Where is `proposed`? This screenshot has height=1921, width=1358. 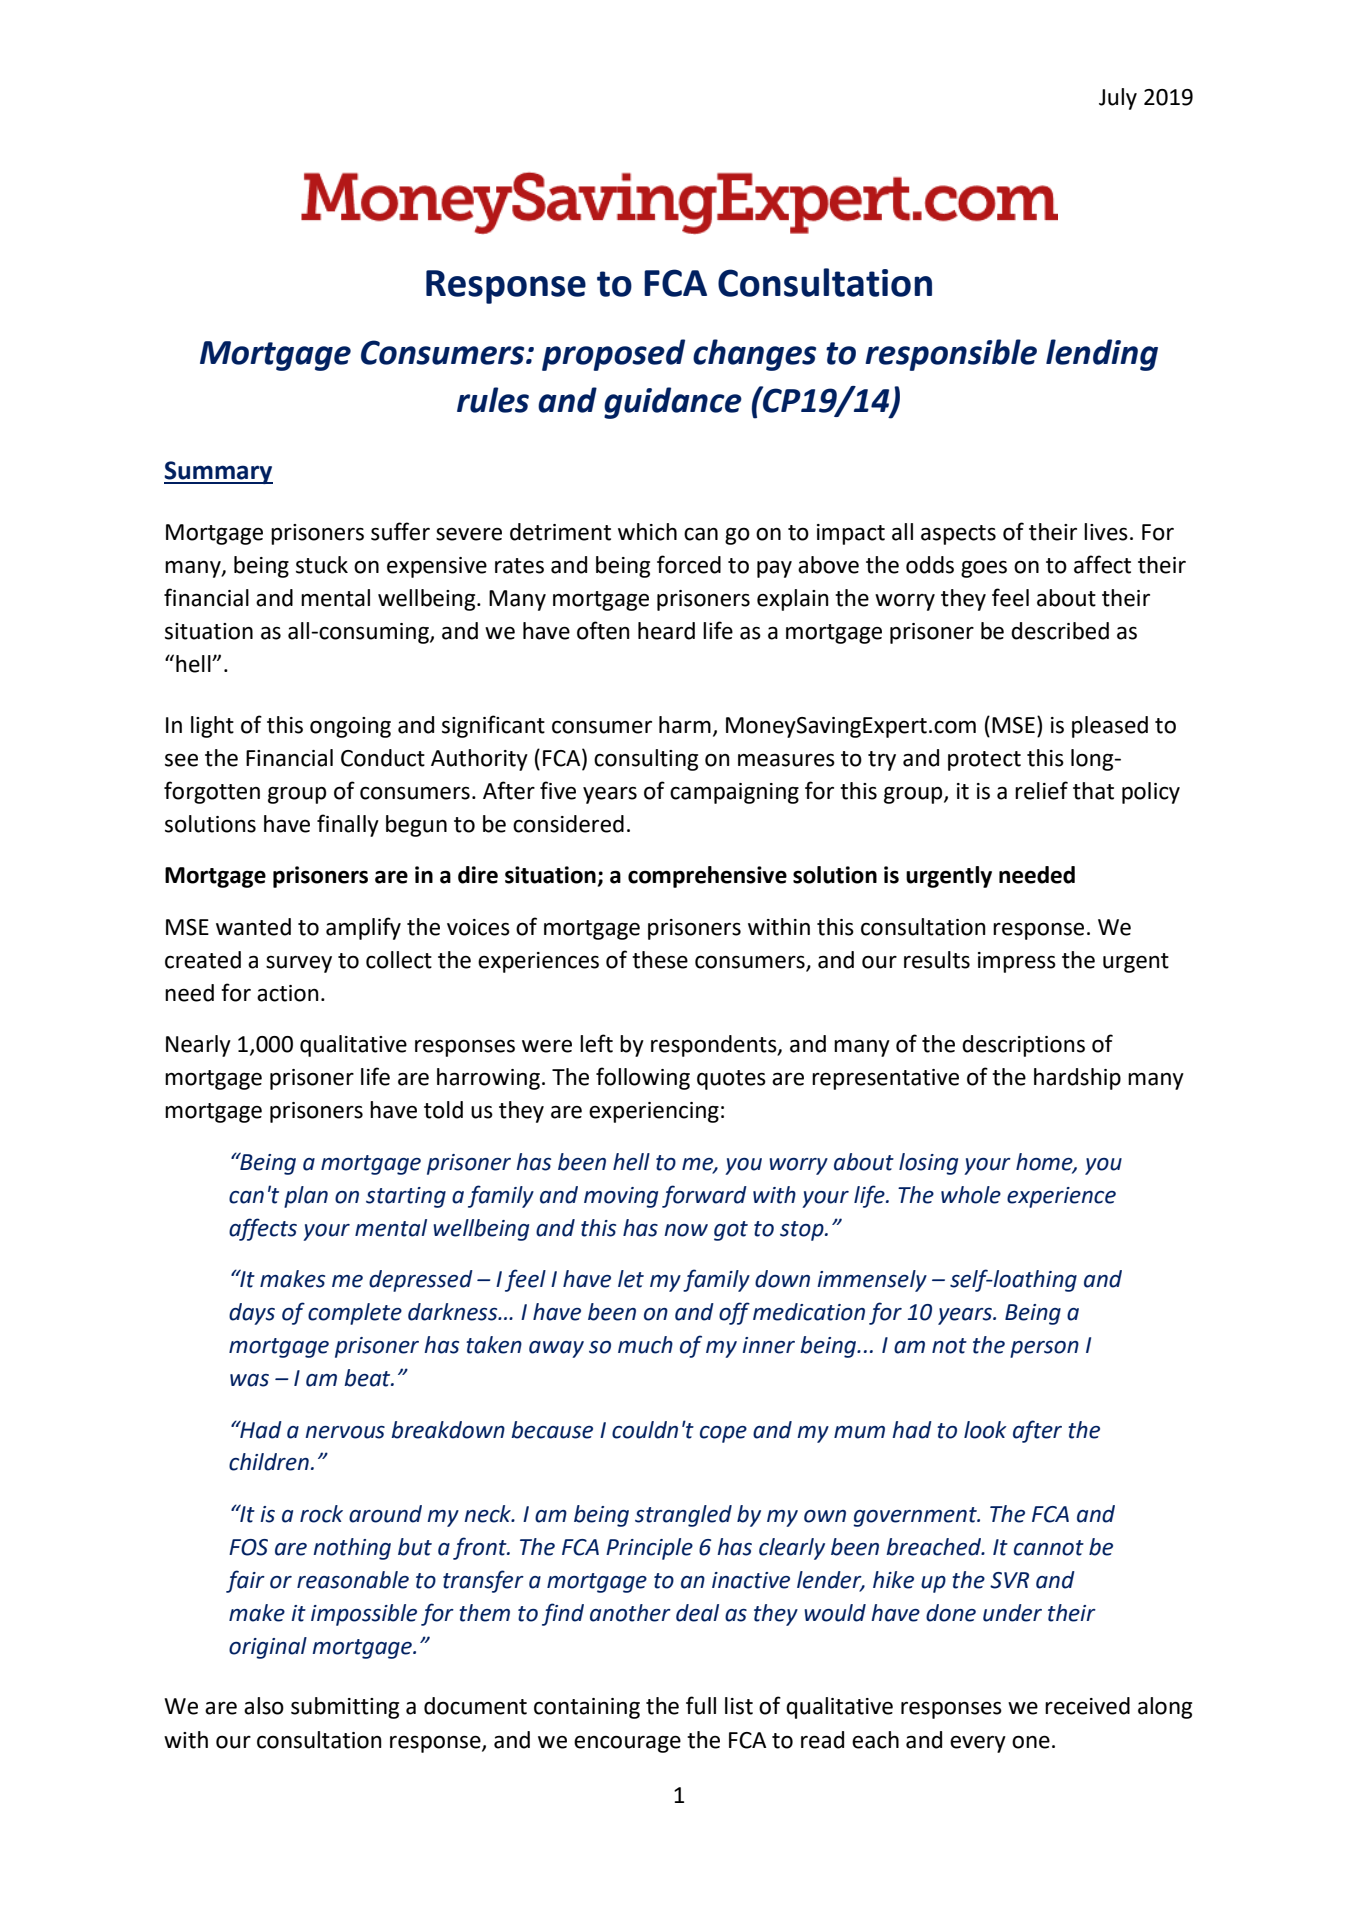 proposed is located at coordinates (613, 355).
